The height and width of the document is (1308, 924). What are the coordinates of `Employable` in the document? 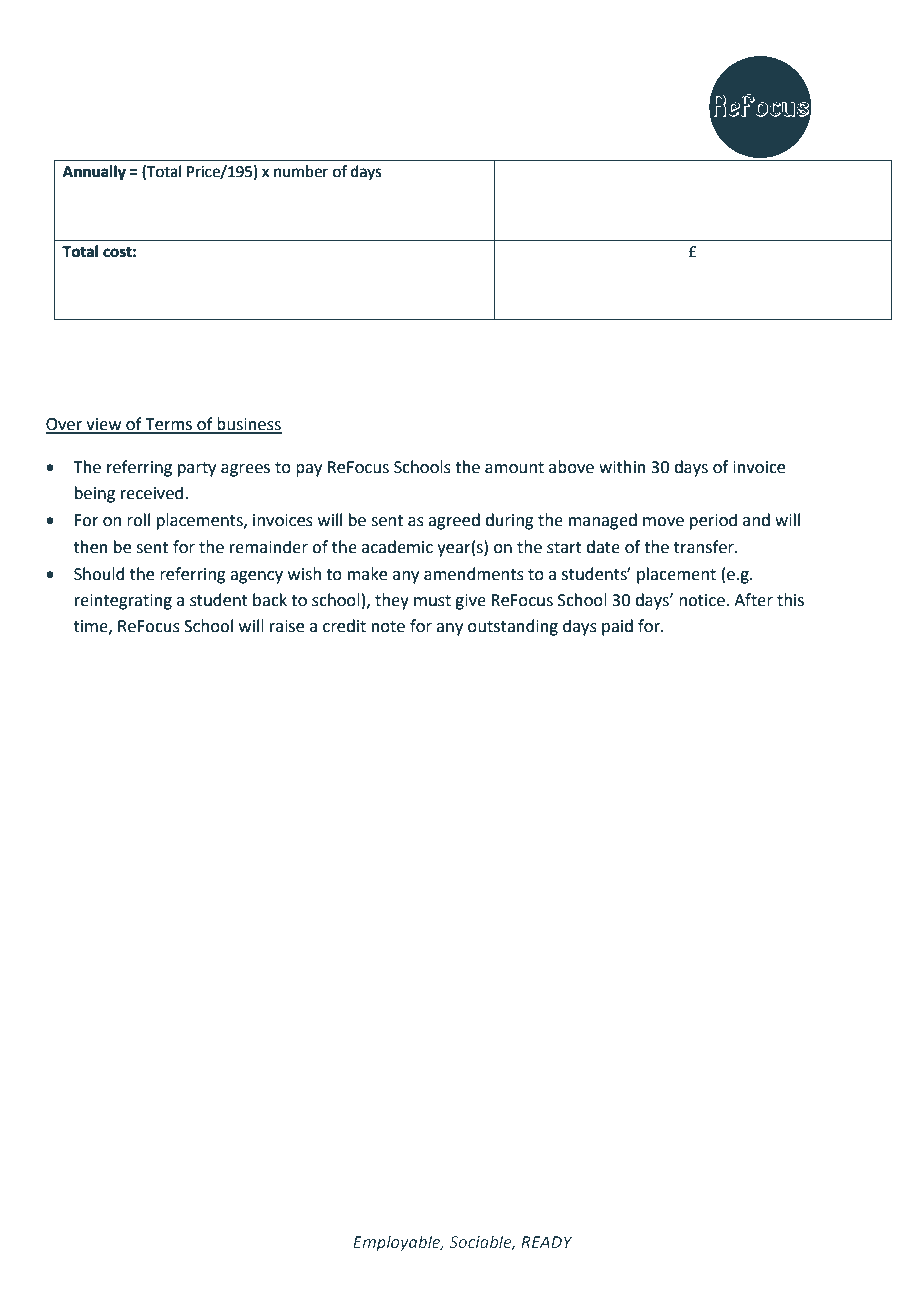 It's located at (398, 1243).
